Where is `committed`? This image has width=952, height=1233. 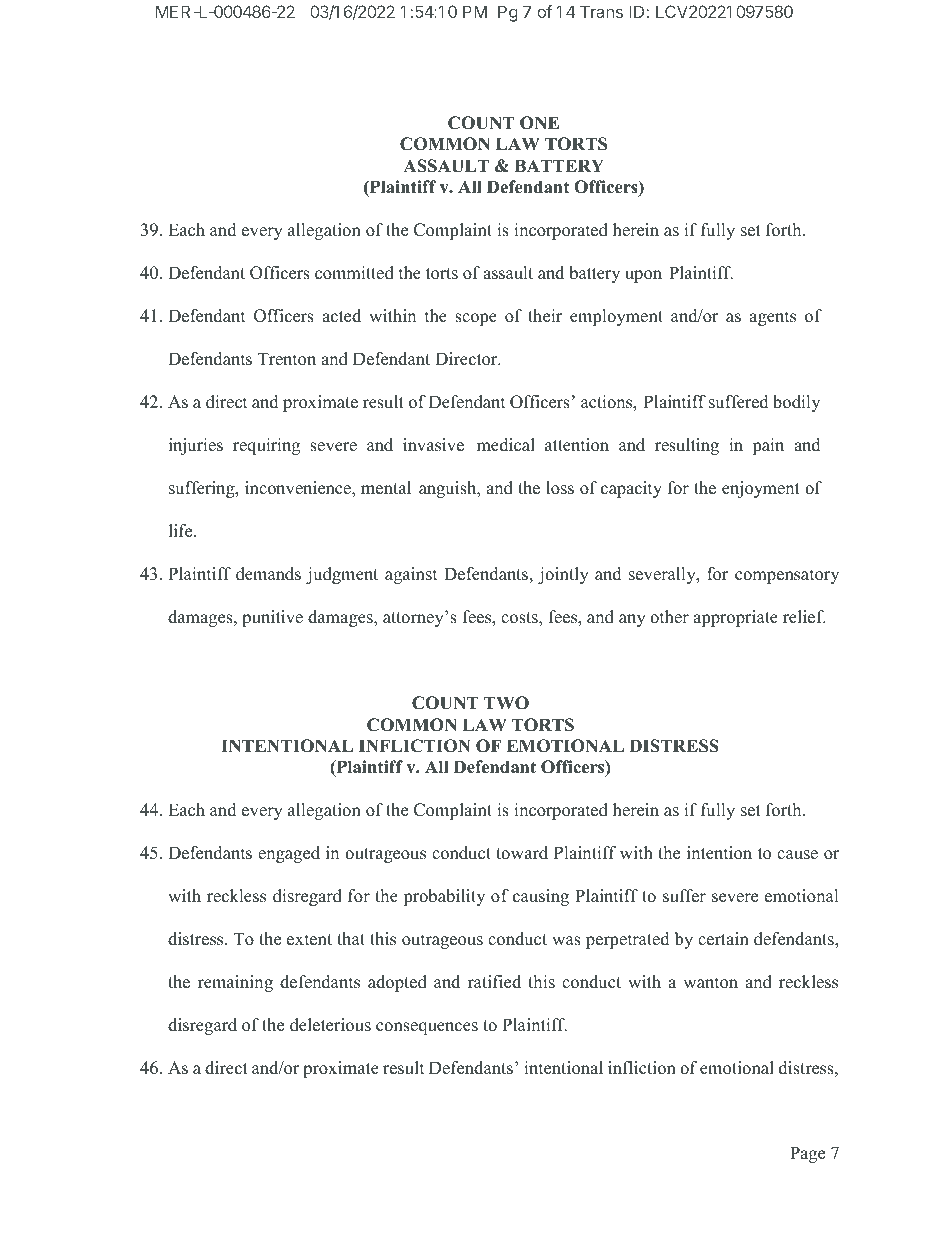
committed is located at coordinates (354, 273).
